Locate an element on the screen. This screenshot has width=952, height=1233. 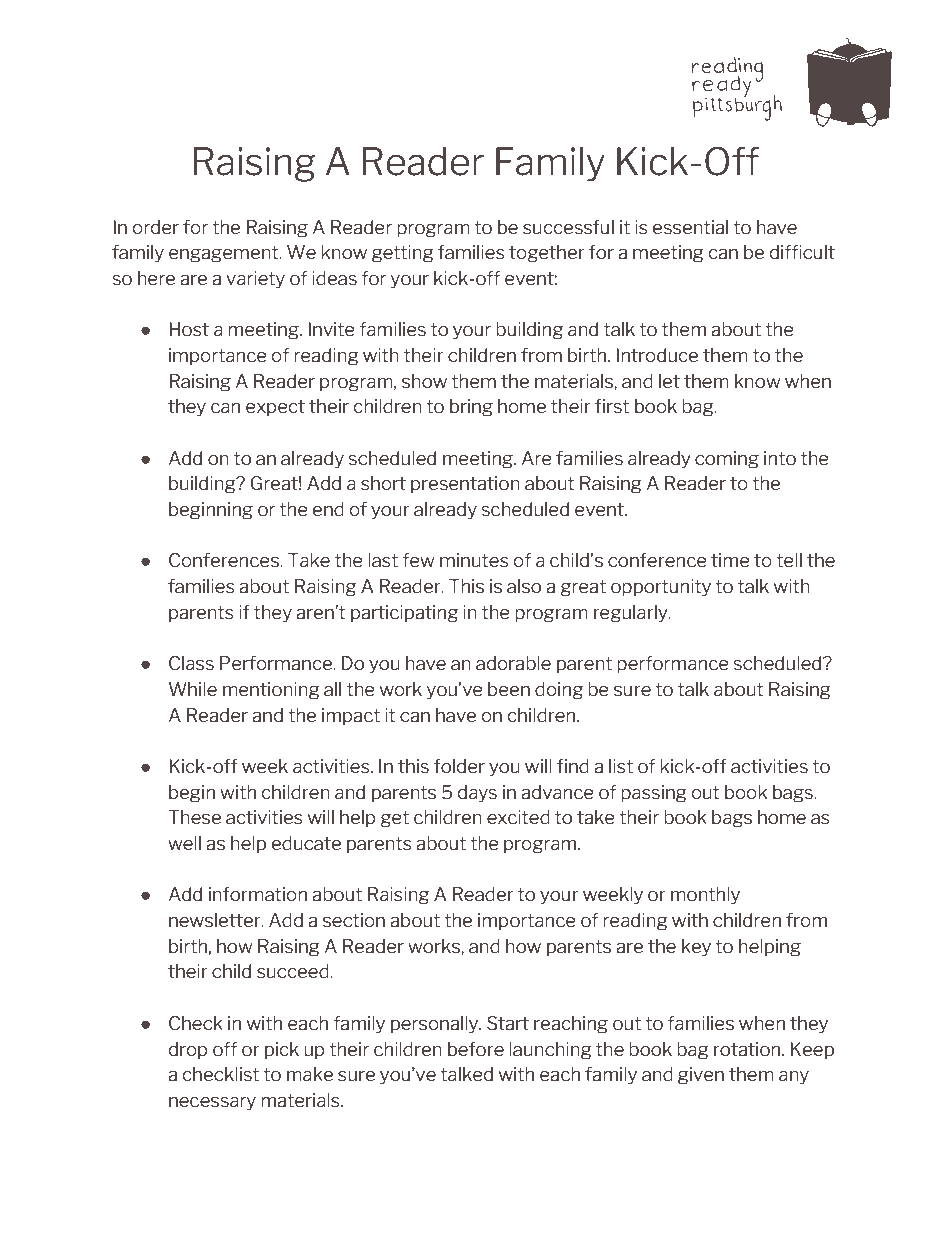
together is located at coordinates (547, 254).
